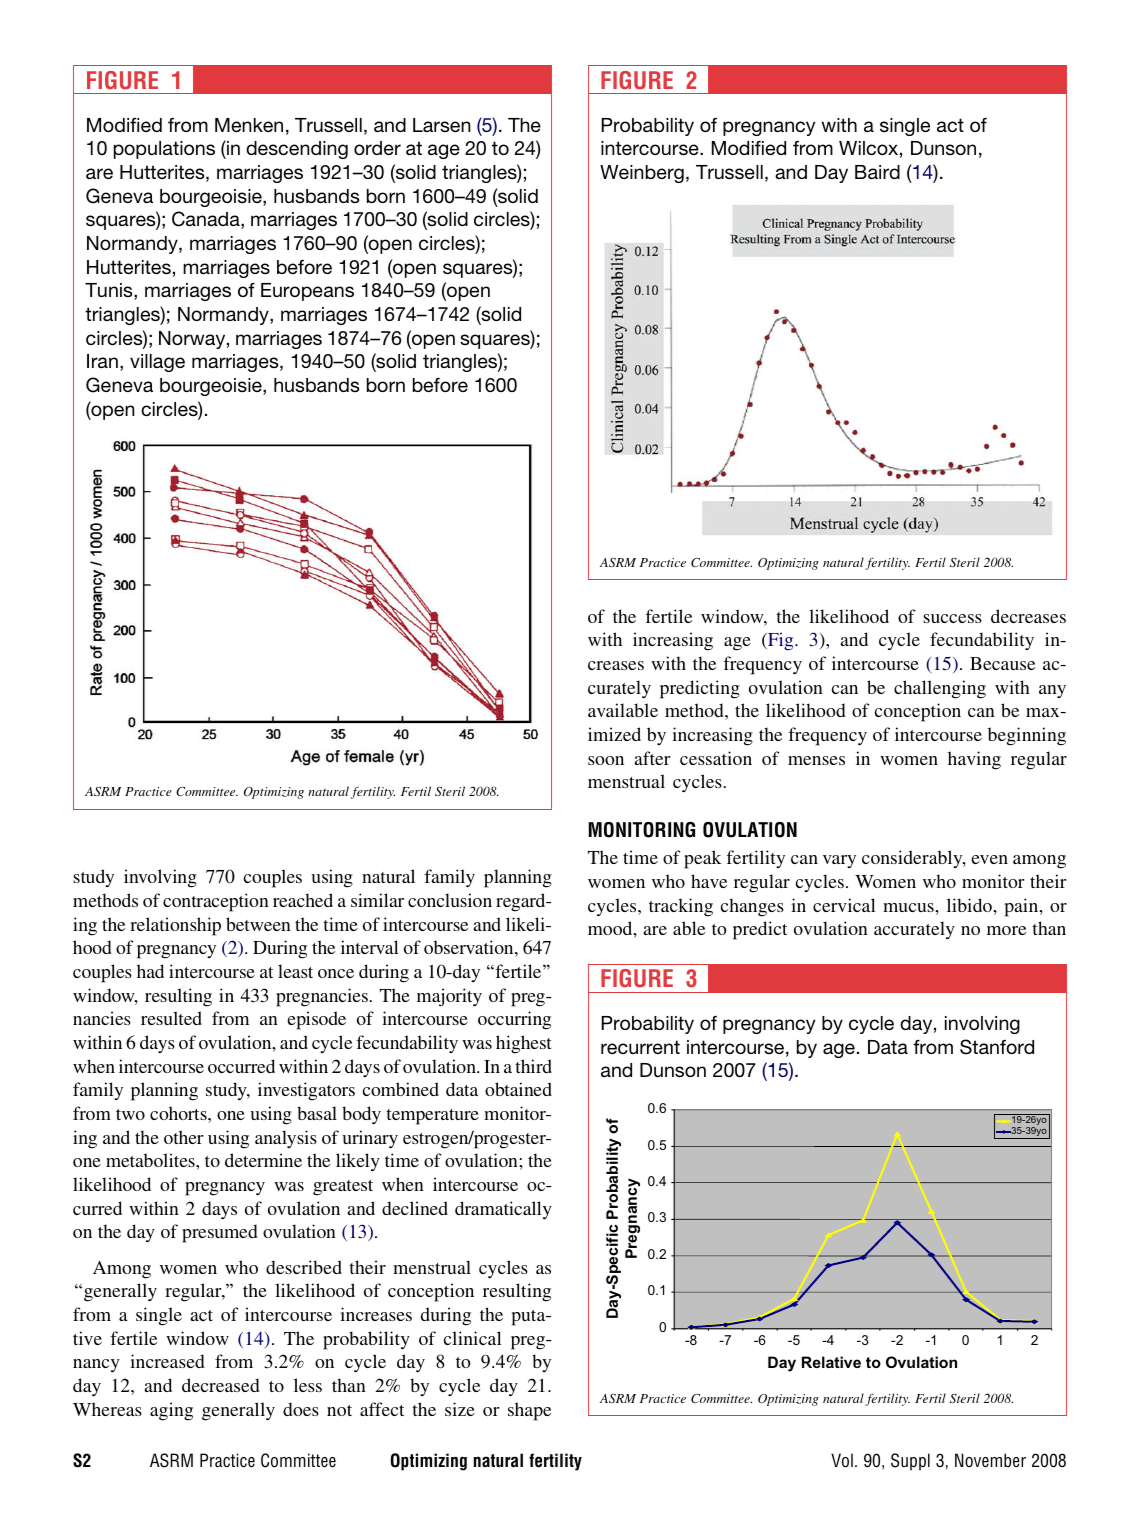 This image has height=1532, width=1140. Describe the element at coordinates (974, 760) in the image. I see `having` at that location.
